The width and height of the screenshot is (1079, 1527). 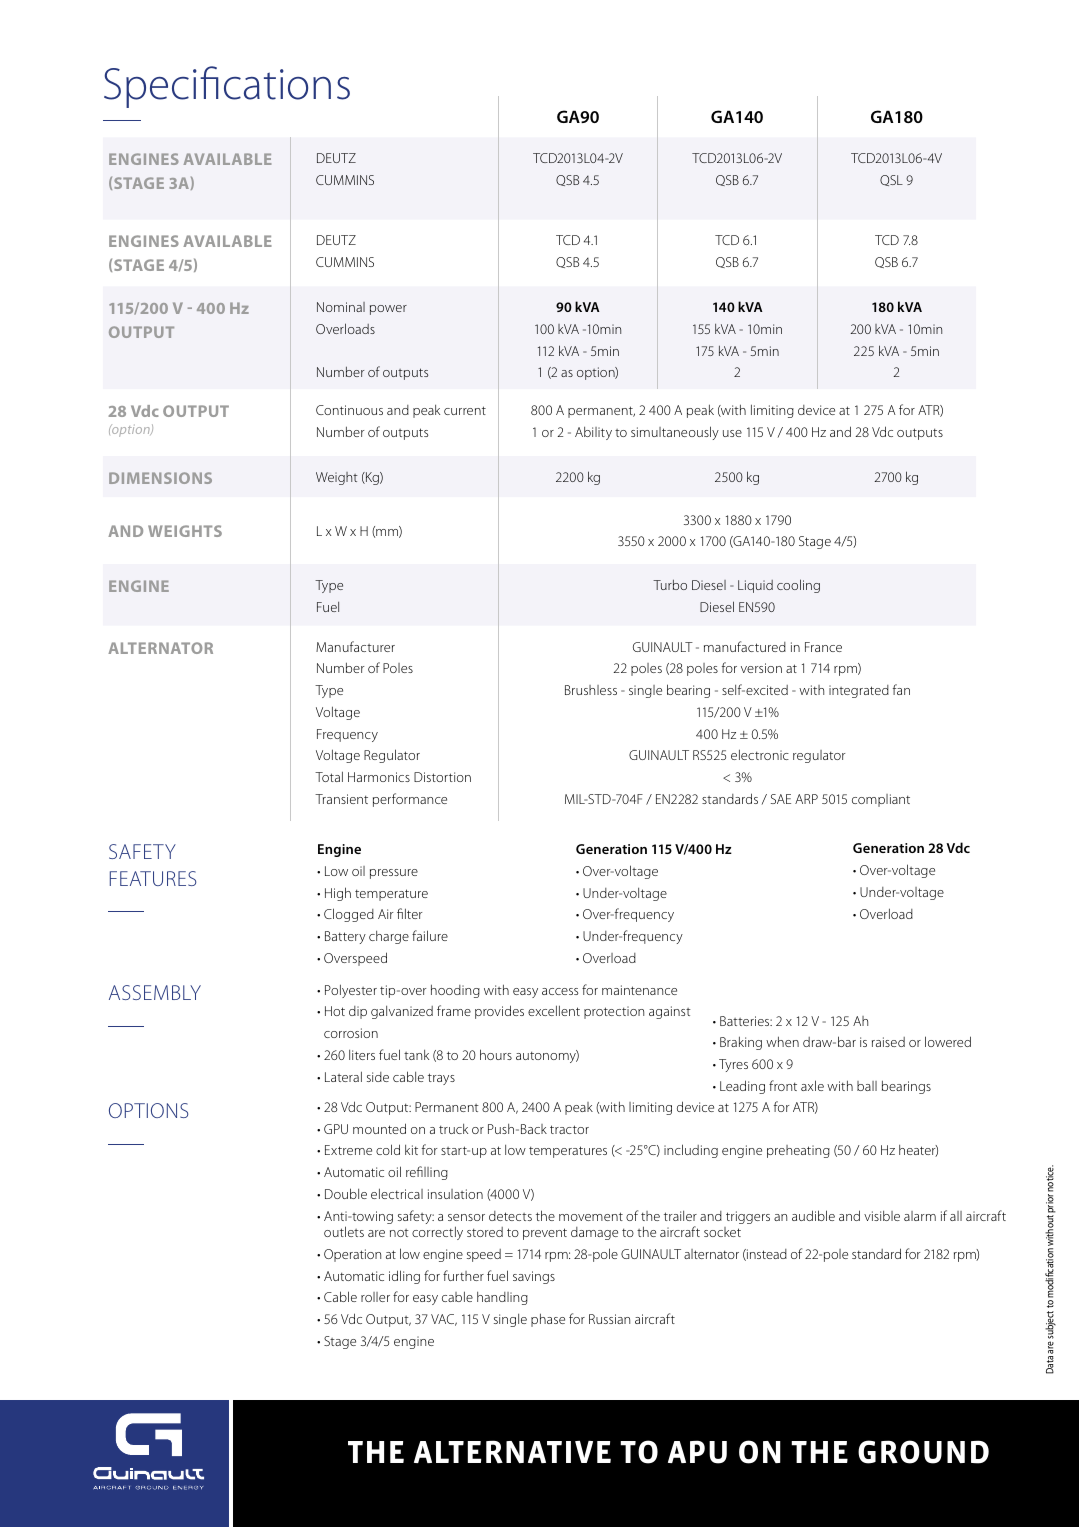 What do you see at coordinates (923, 1452) in the screenshot?
I see `GROUND` at bounding box center [923, 1452].
